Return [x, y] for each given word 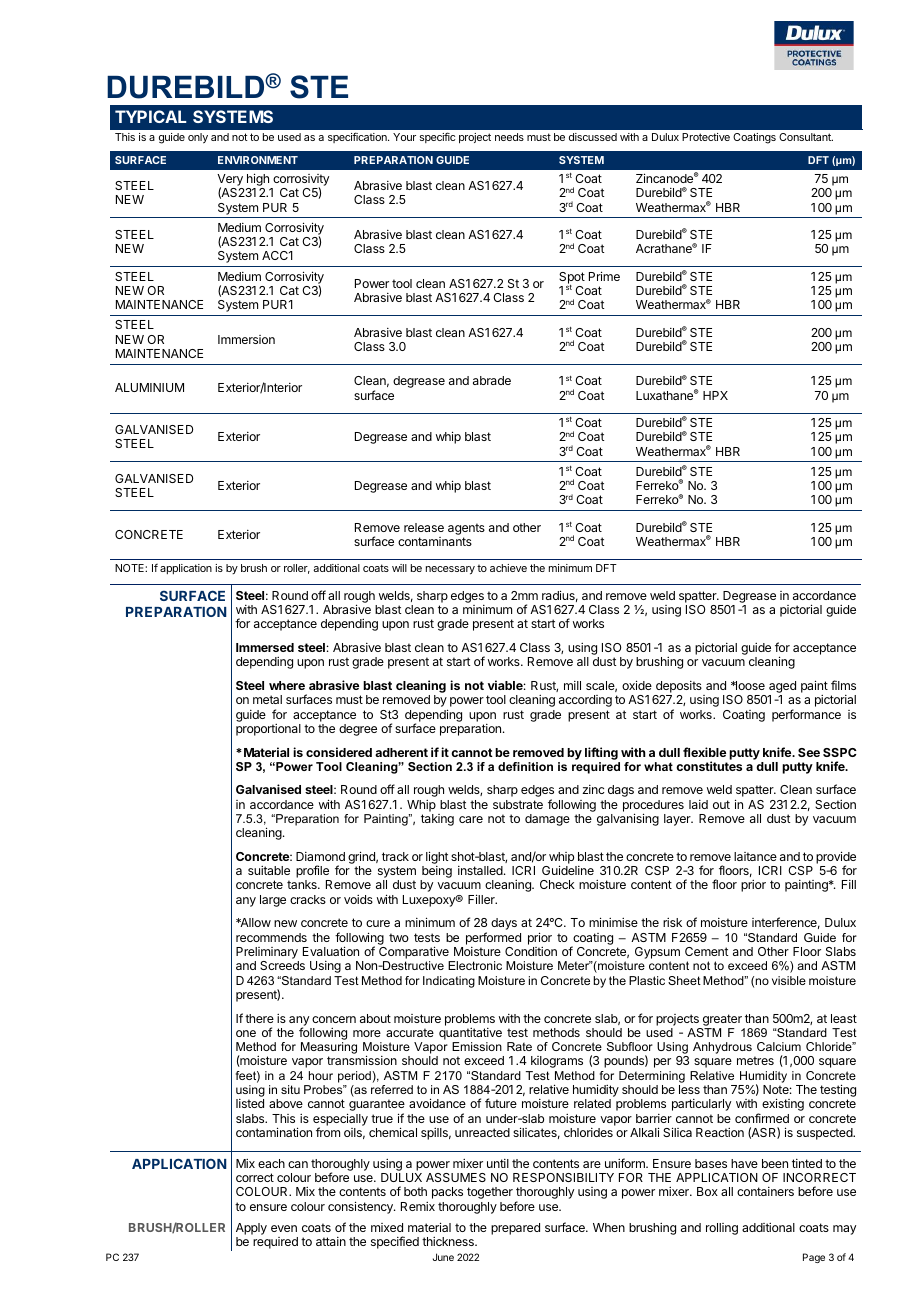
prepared [515, 1229]
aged [782, 688]
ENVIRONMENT [258, 160]
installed [481, 870]
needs [509, 137]
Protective [706, 137]
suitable [269, 870]
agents [466, 529]
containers [765, 1191]
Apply [251, 1229]
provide [836, 858]
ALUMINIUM [149, 387]
